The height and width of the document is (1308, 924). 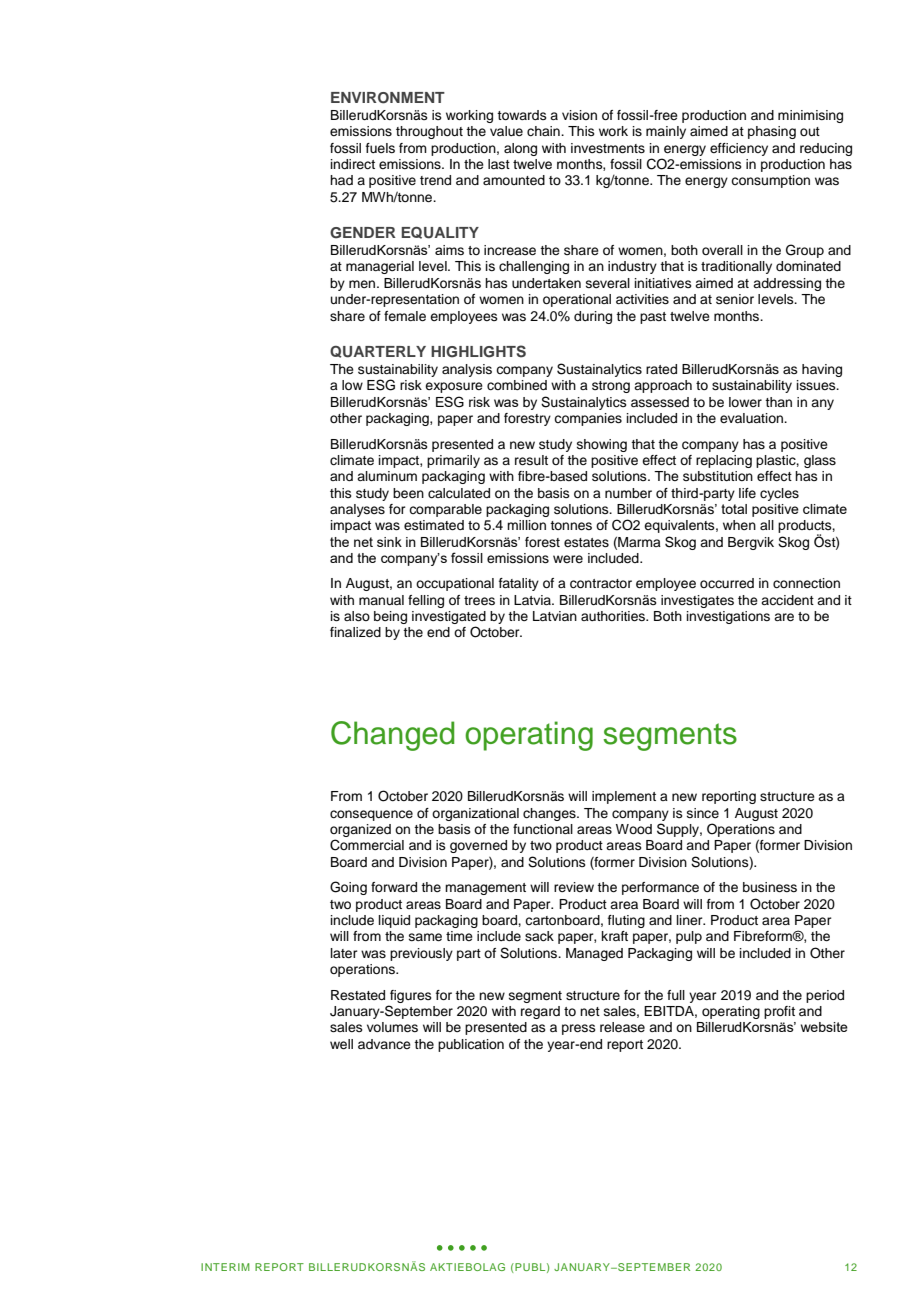 What do you see at coordinates (225, 1267) in the document?
I see `INTERIM` at bounding box center [225, 1267].
